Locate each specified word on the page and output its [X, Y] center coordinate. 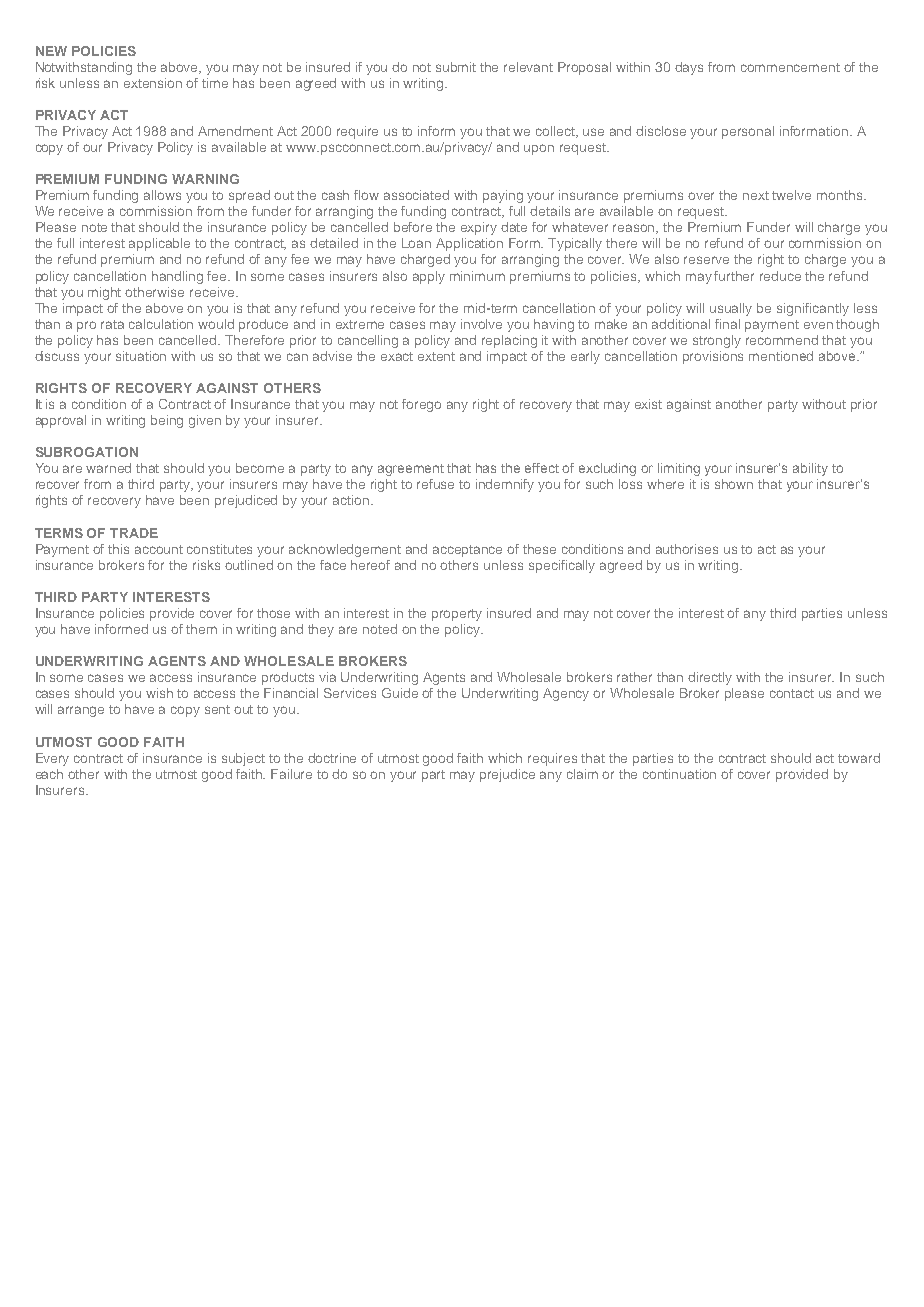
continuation [679, 774]
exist [648, 404]
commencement [790, 67]
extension [153, 83]
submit [456, 67]
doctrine [332, 758]
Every [52, 759]
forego [421, 405]
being [167, 421]
